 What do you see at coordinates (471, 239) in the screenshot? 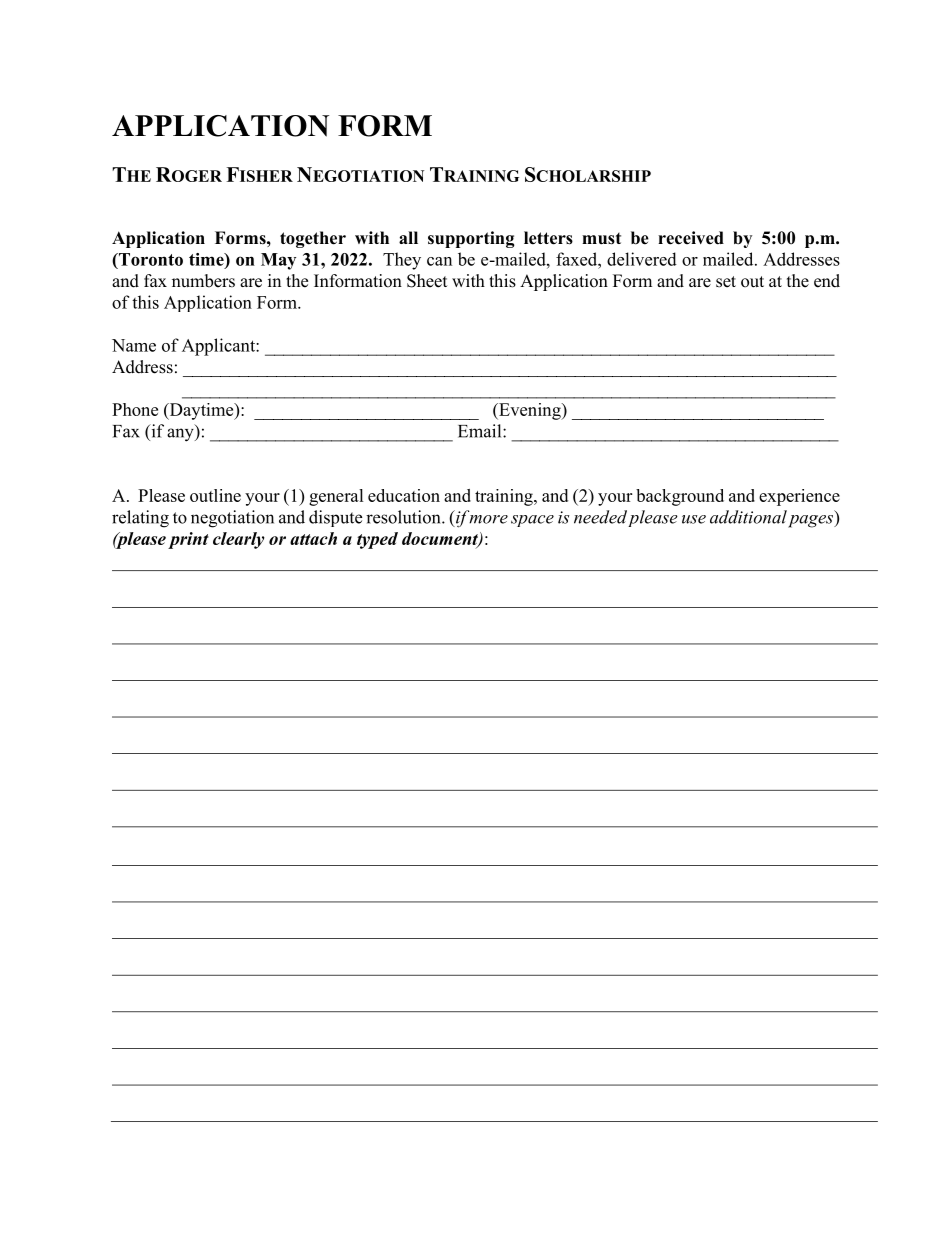
I see `supporting` at bounding box center [471, 239].
